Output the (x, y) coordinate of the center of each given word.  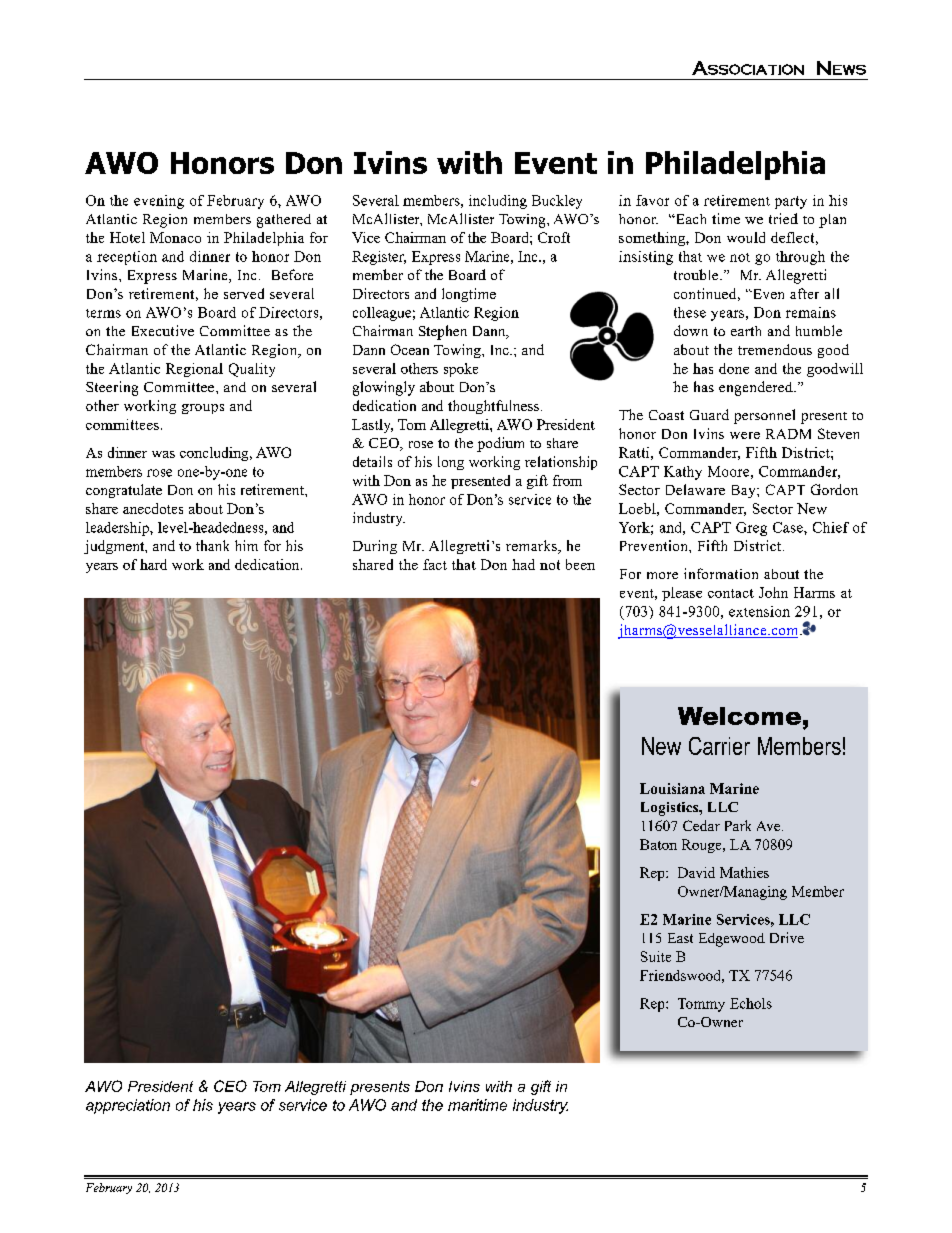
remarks (532, 547)
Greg (751, 529)
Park (738, 825)
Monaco (175, 237)
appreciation (128, 1106)
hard (153, 564)
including (498, 202)
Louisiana (672, 788)
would (746, 237)
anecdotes (153, 508)
